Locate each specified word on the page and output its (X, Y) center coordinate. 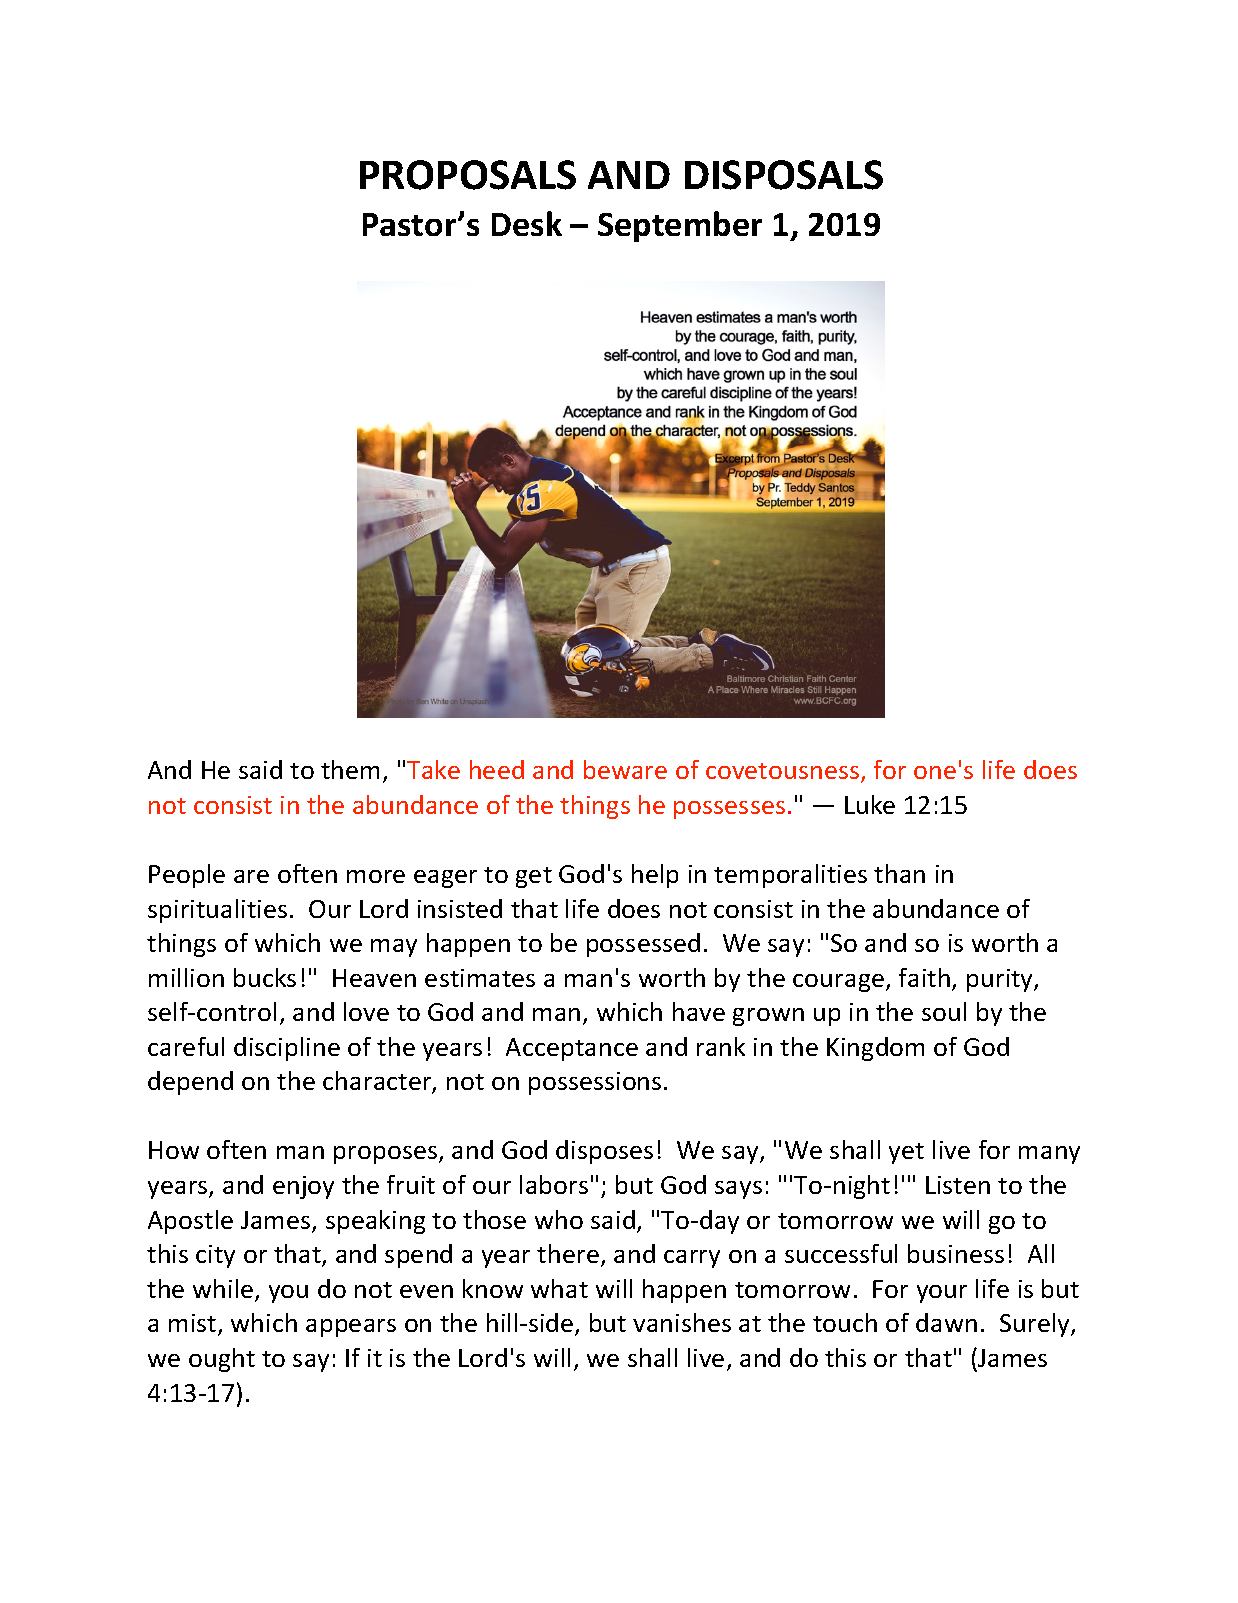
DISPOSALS (784, 175)
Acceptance (572, 1049)
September (680, 226)
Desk (527, 223)
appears (351, 1328)
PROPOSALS (468, 175)
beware (625, 769)
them (350, 769)
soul (944, 1011)
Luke (870, 804)
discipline (287, 1049)
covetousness (784, 772)
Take (433, 769)
